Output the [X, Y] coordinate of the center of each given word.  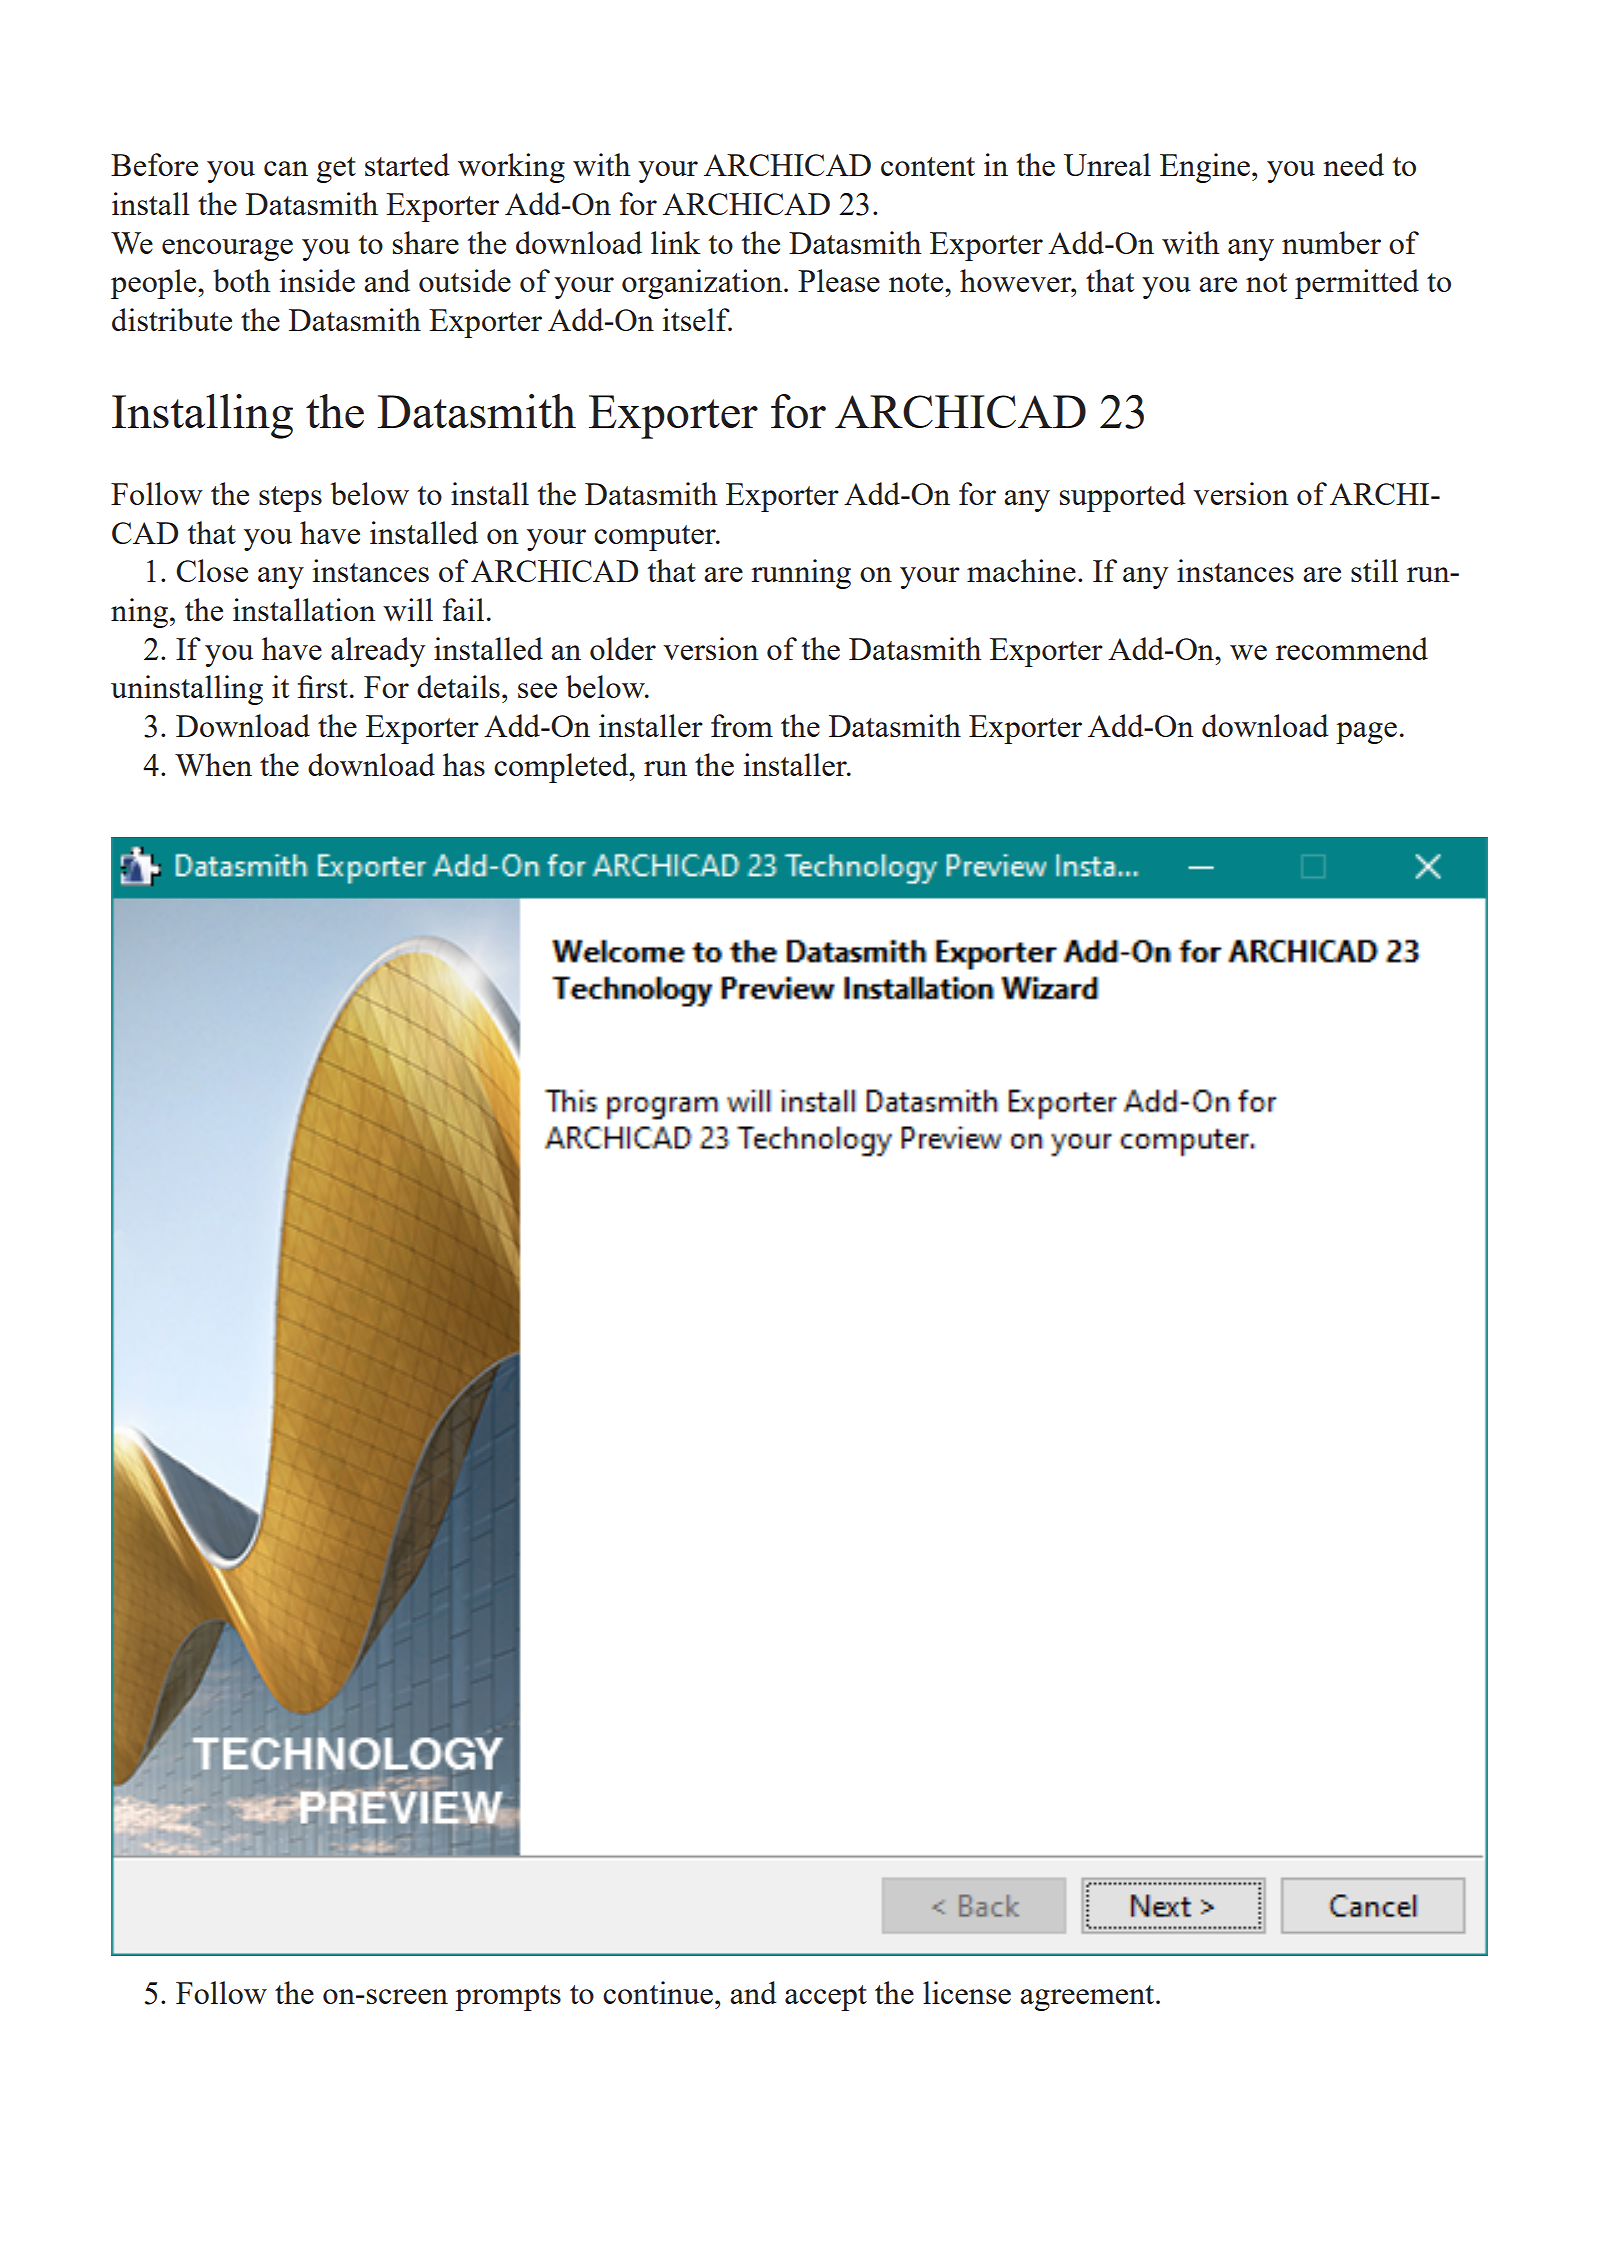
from [742, 725]
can [286, 168]
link [676, 242]
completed [562, 768]
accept [826, 1998]
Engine [1205, 168]
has [464, 764]
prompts [508, 1998]
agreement [1088, 1998]
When [213, 764]
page [1366, 733]
